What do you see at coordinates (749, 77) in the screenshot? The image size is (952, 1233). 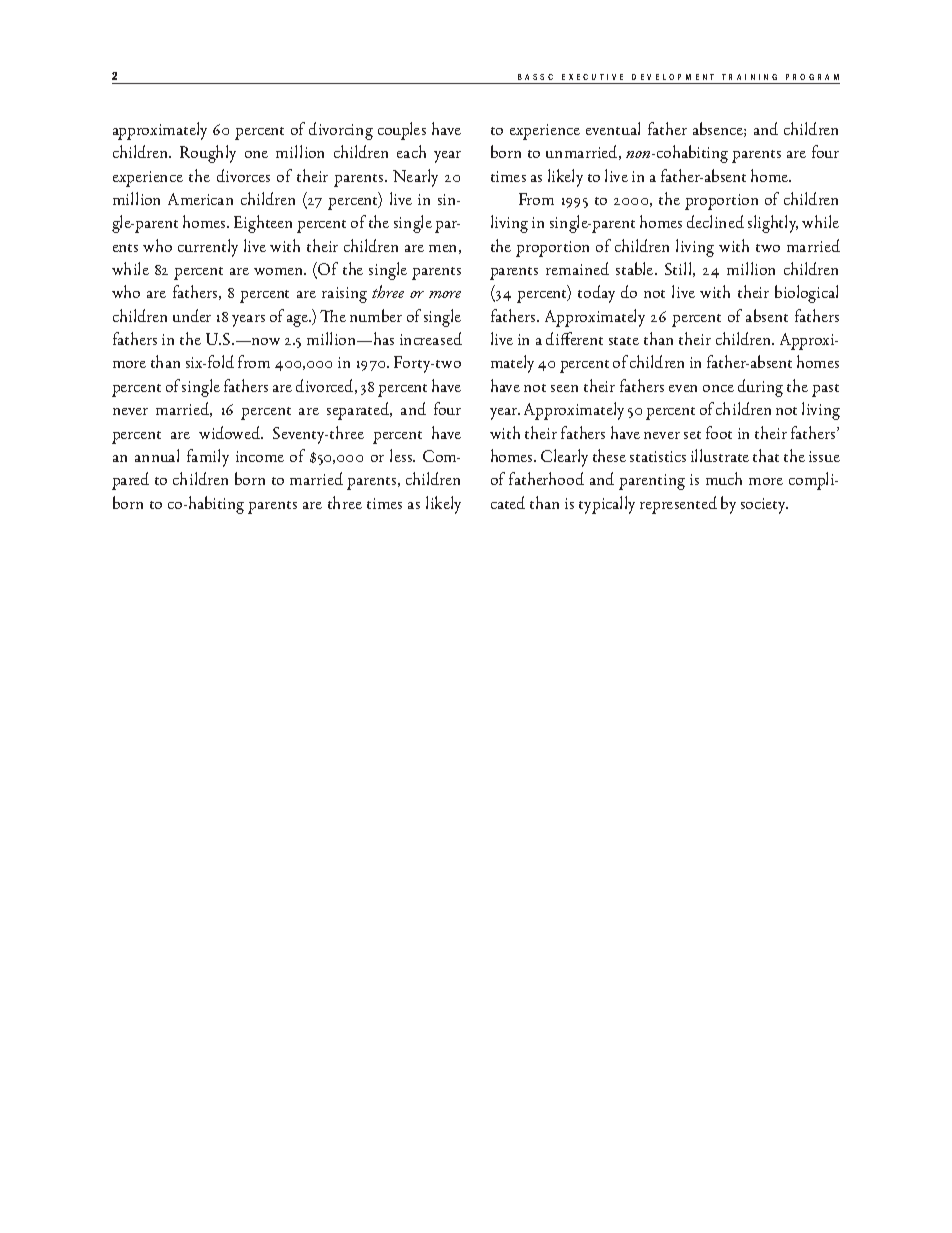 I see `TRAINING` at bounding box center [749, 77].
